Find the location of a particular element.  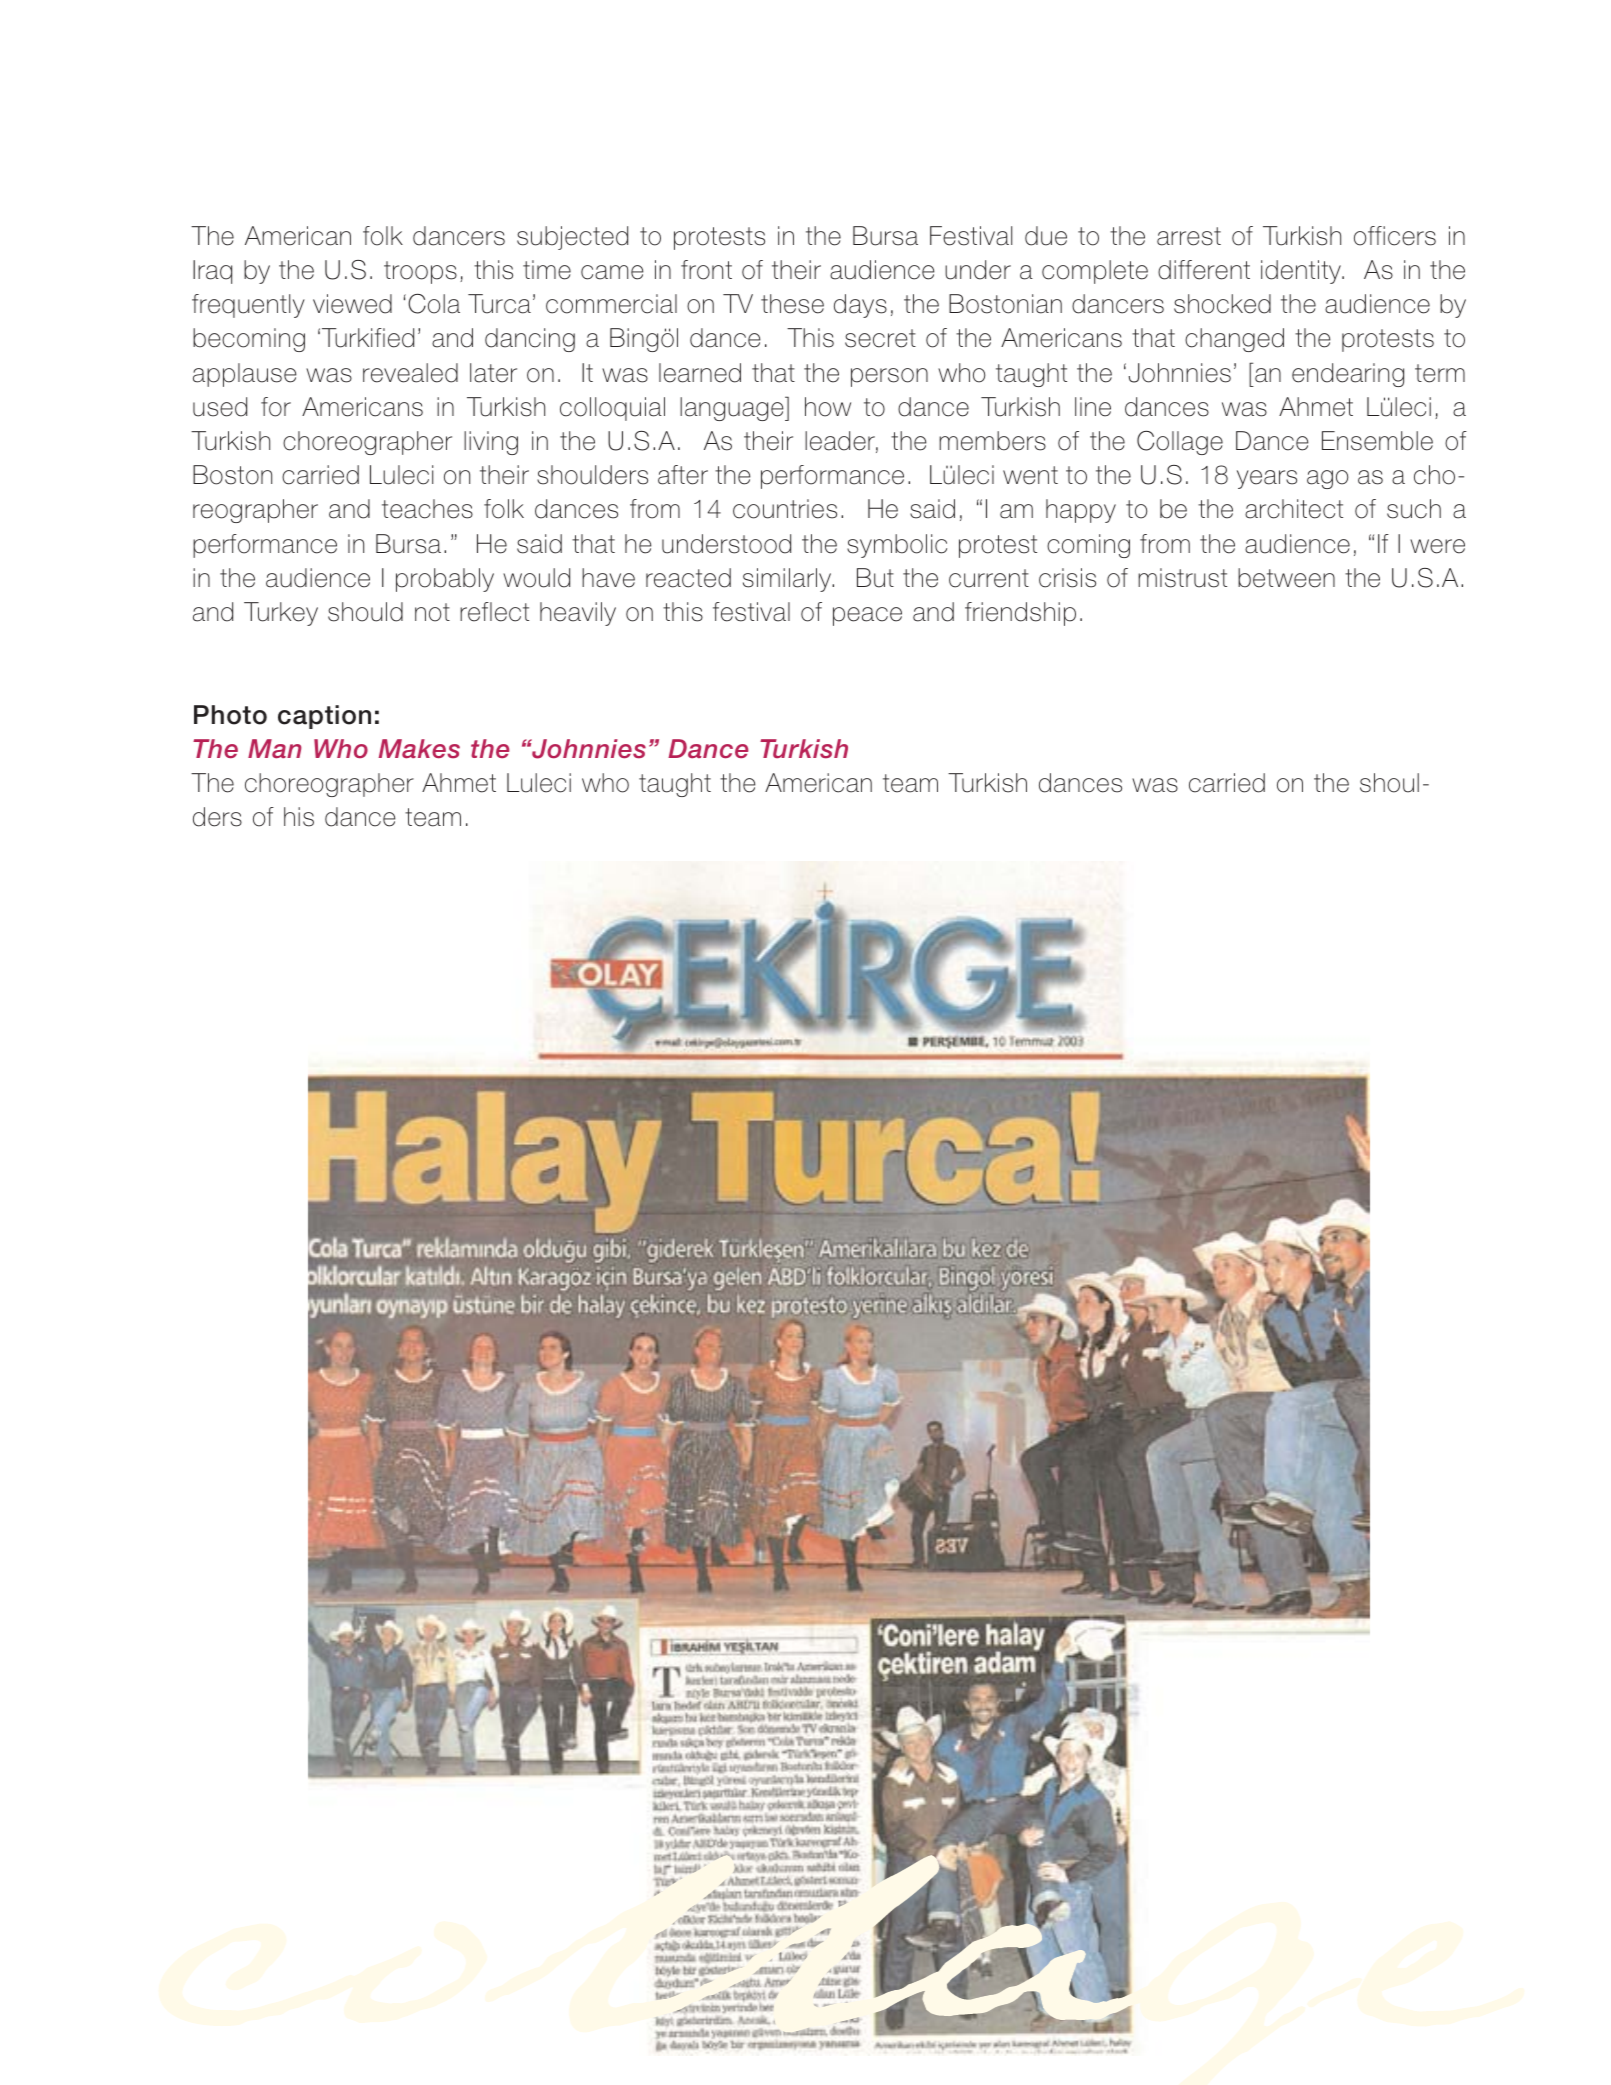

Turkey is located at coordinates (281, 614).
